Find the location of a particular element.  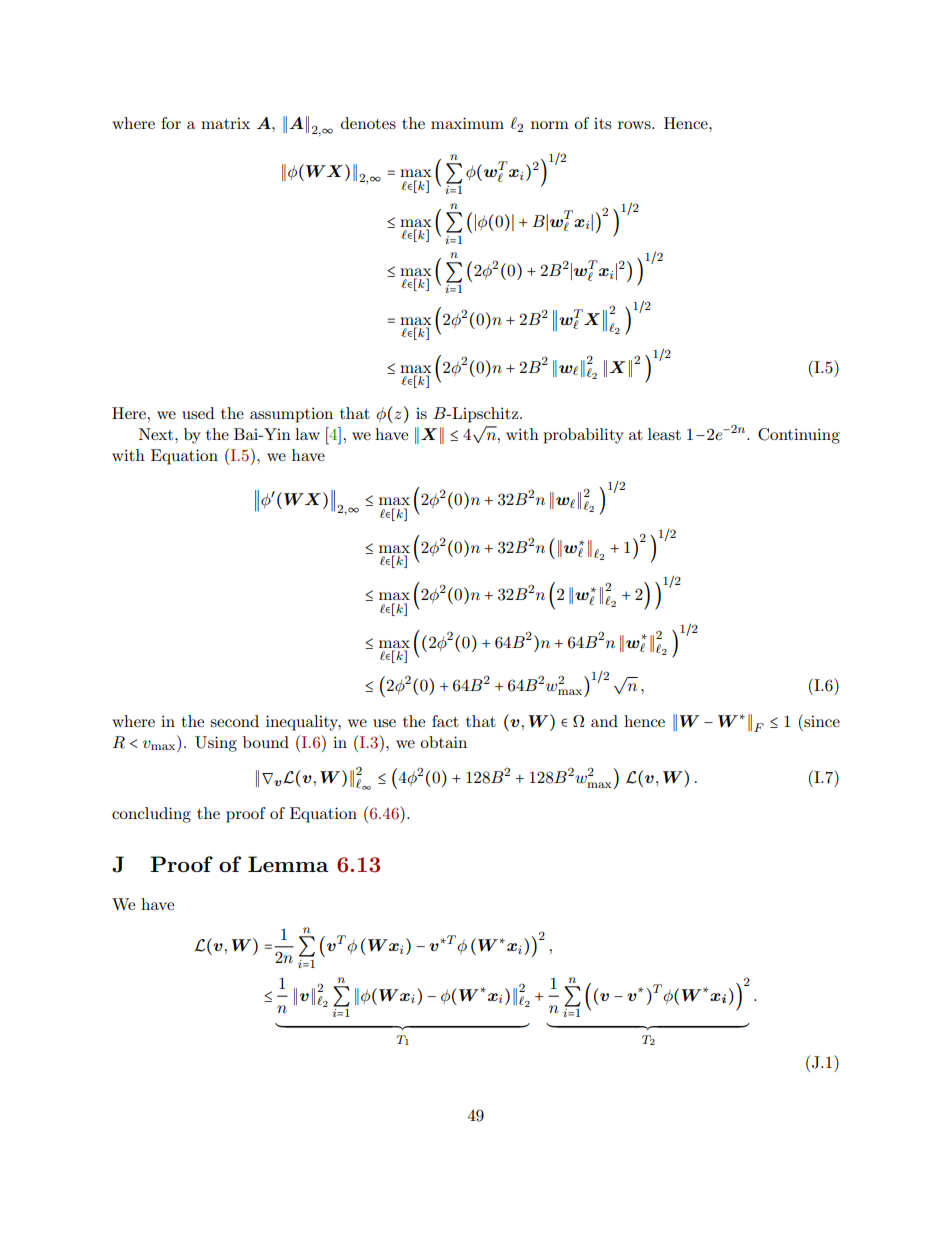

least is located at coordinates (664, 434).
